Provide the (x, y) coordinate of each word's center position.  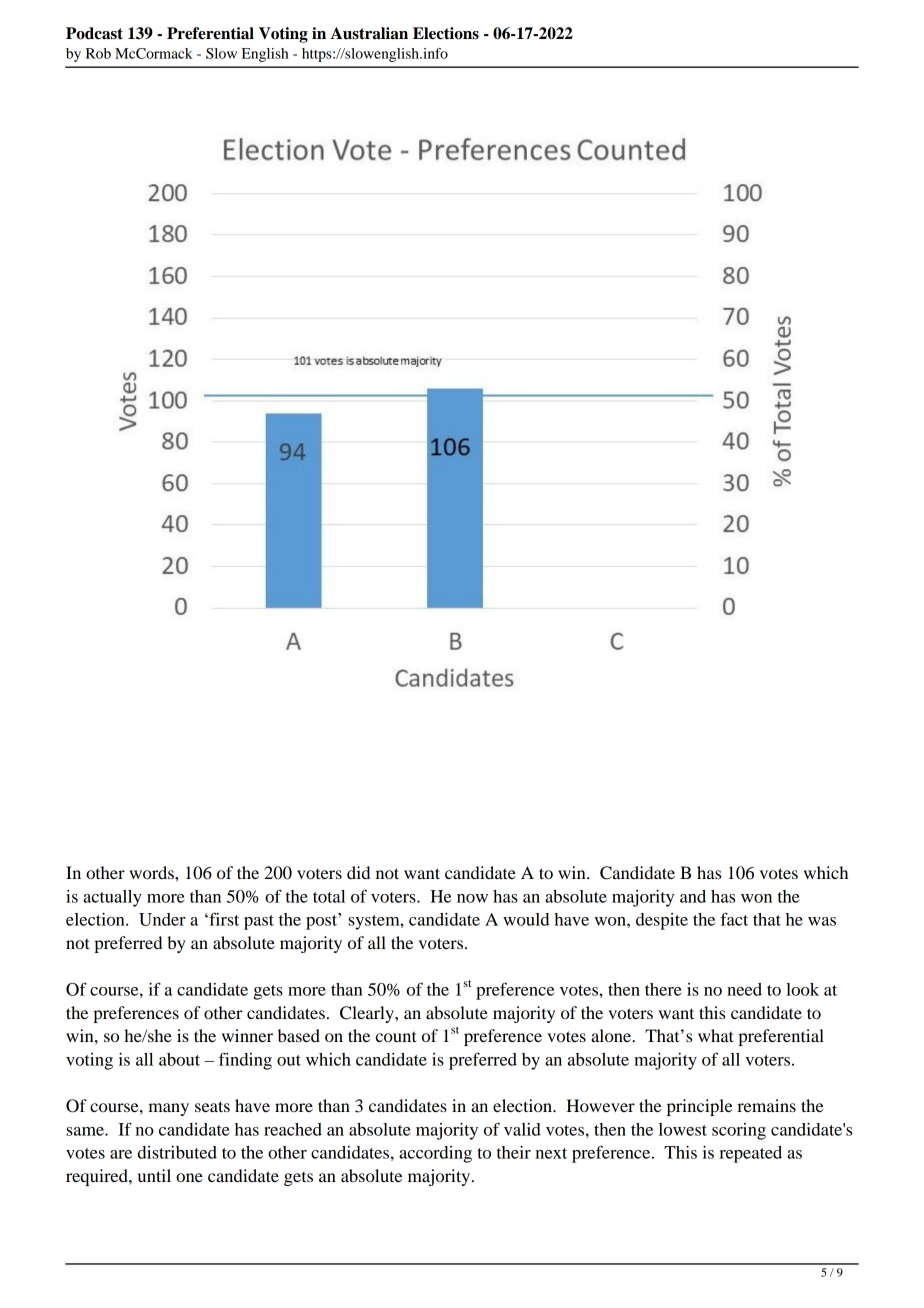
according (435, 1154)
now (472, 898)
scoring (739, 1131)
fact (734, 919)
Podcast (94, 33)
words (152, 872)
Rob (98, 53)
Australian (369, 33)
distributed (177, 1152)
